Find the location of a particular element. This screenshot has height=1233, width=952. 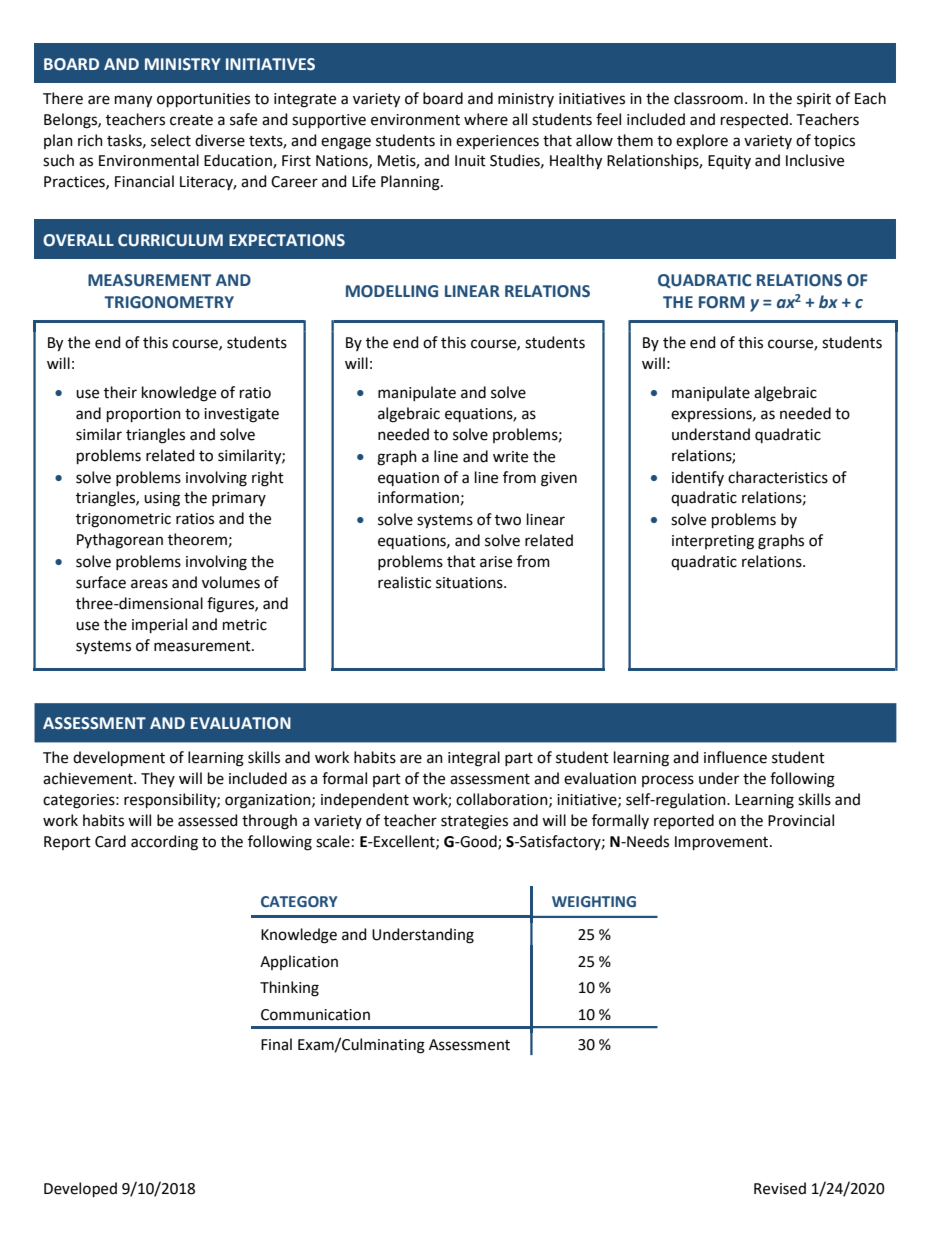

Improvement is located at coordinates (723, 843).
